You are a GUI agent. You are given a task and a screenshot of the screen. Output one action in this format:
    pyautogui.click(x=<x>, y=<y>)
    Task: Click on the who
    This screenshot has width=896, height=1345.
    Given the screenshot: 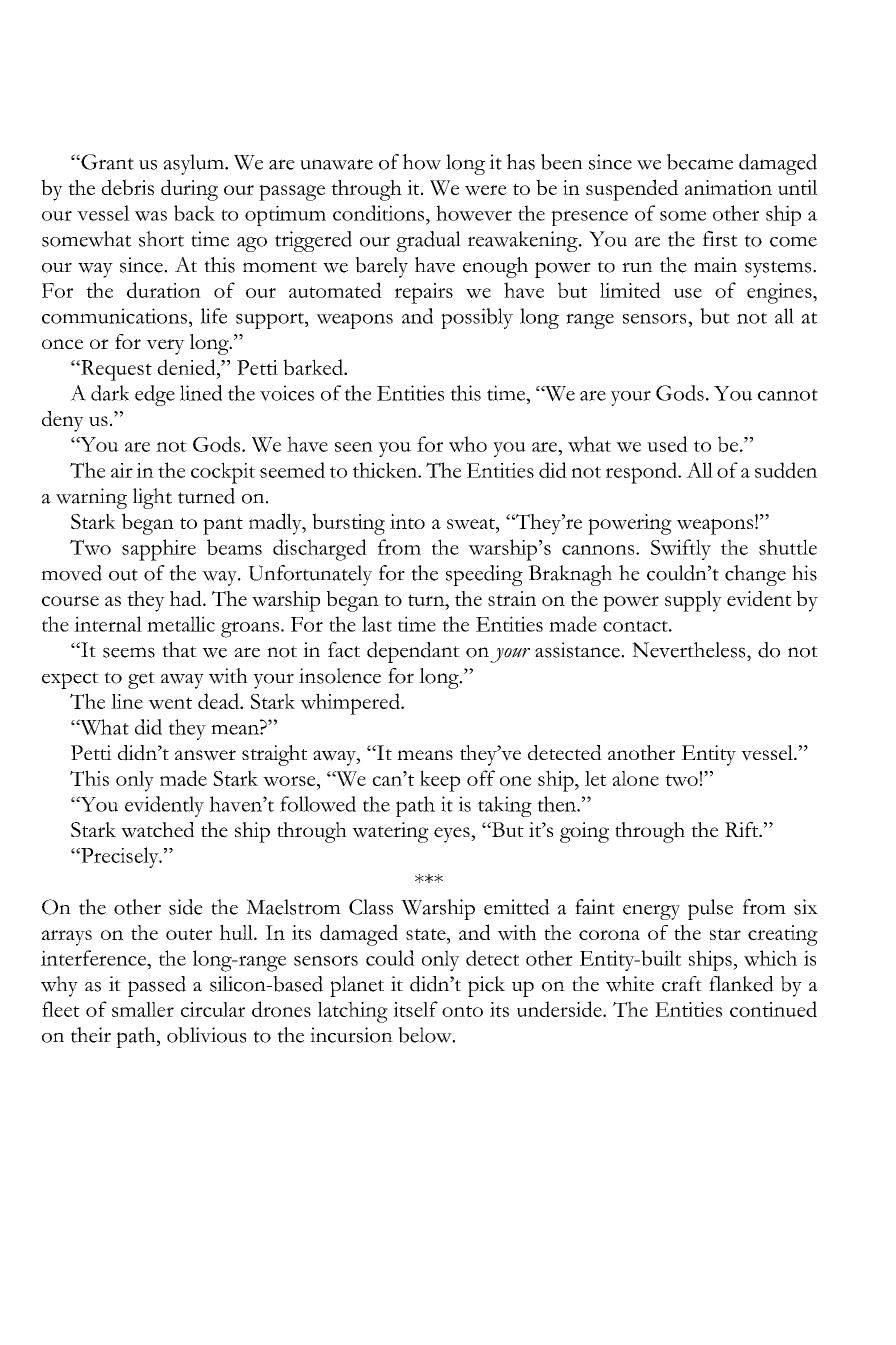 What is the action you would take?
    pyautogui.click(x=468, y=444)
